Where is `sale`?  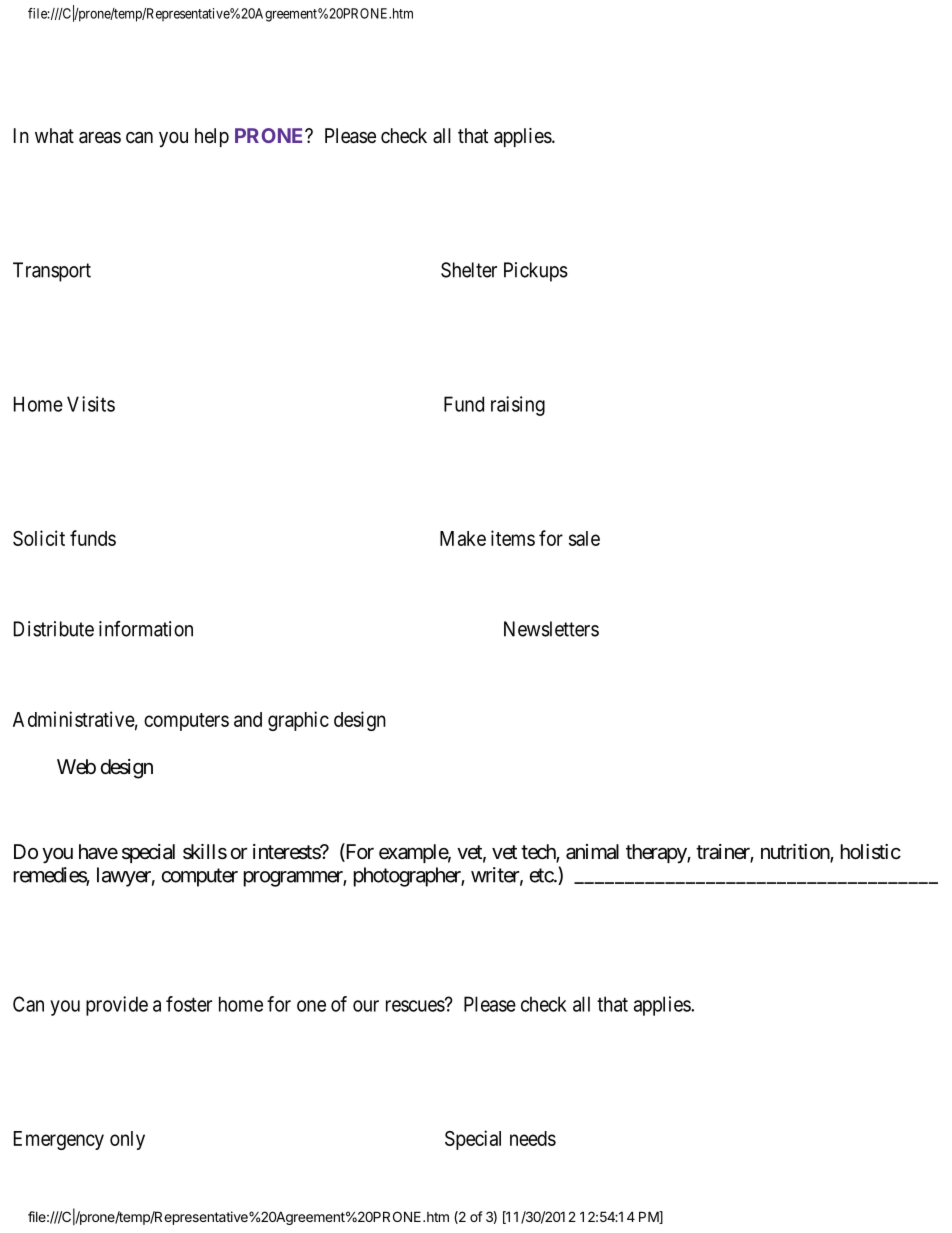 sale is located at coordinates (584, 538).
